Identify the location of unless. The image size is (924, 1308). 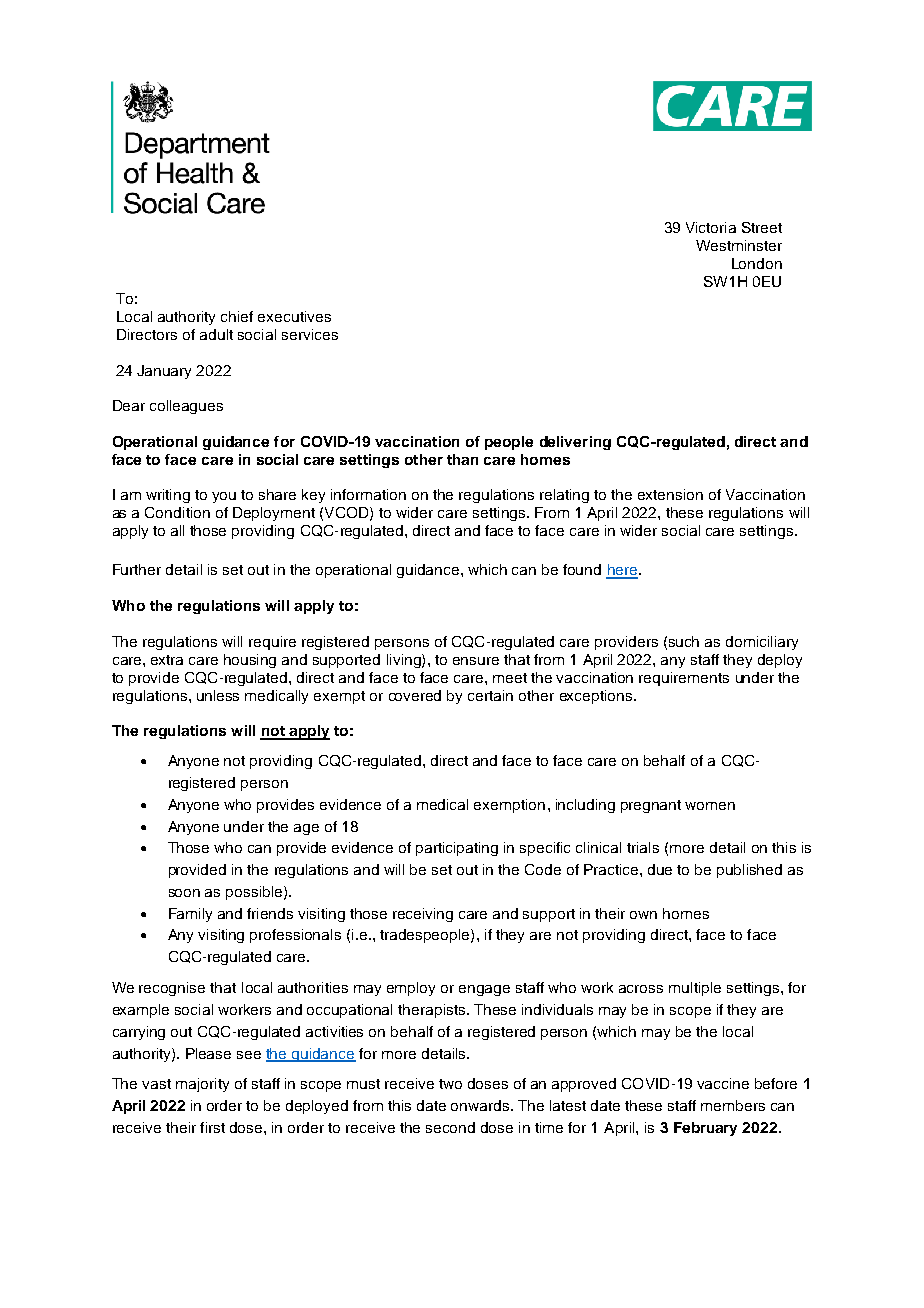
(218, 695).
